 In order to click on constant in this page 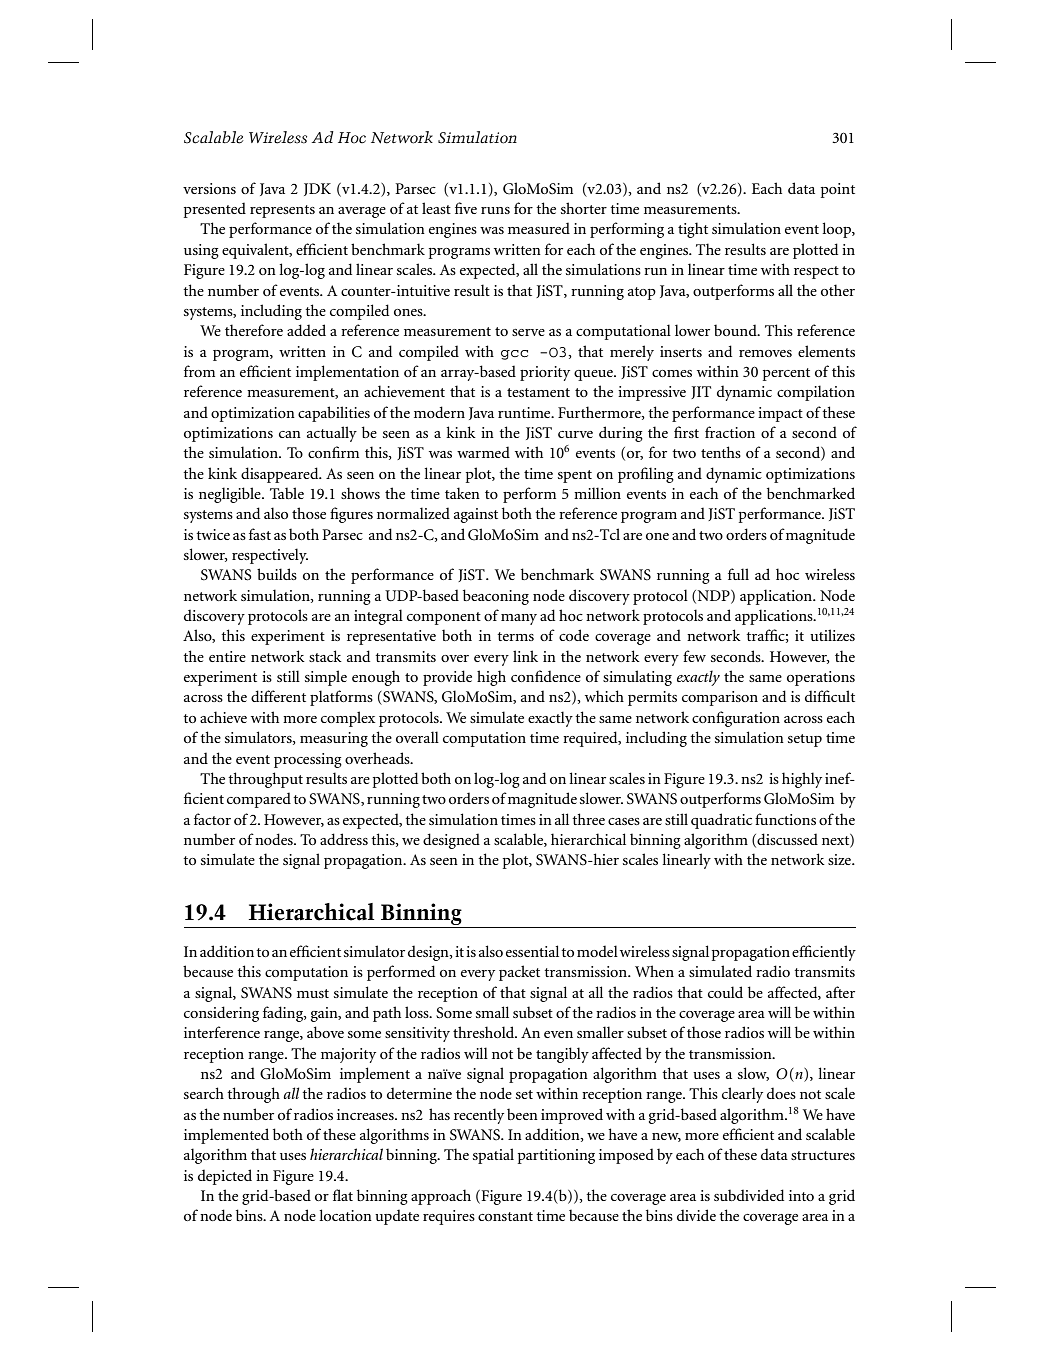, I will do `click(505, 1216)`.
